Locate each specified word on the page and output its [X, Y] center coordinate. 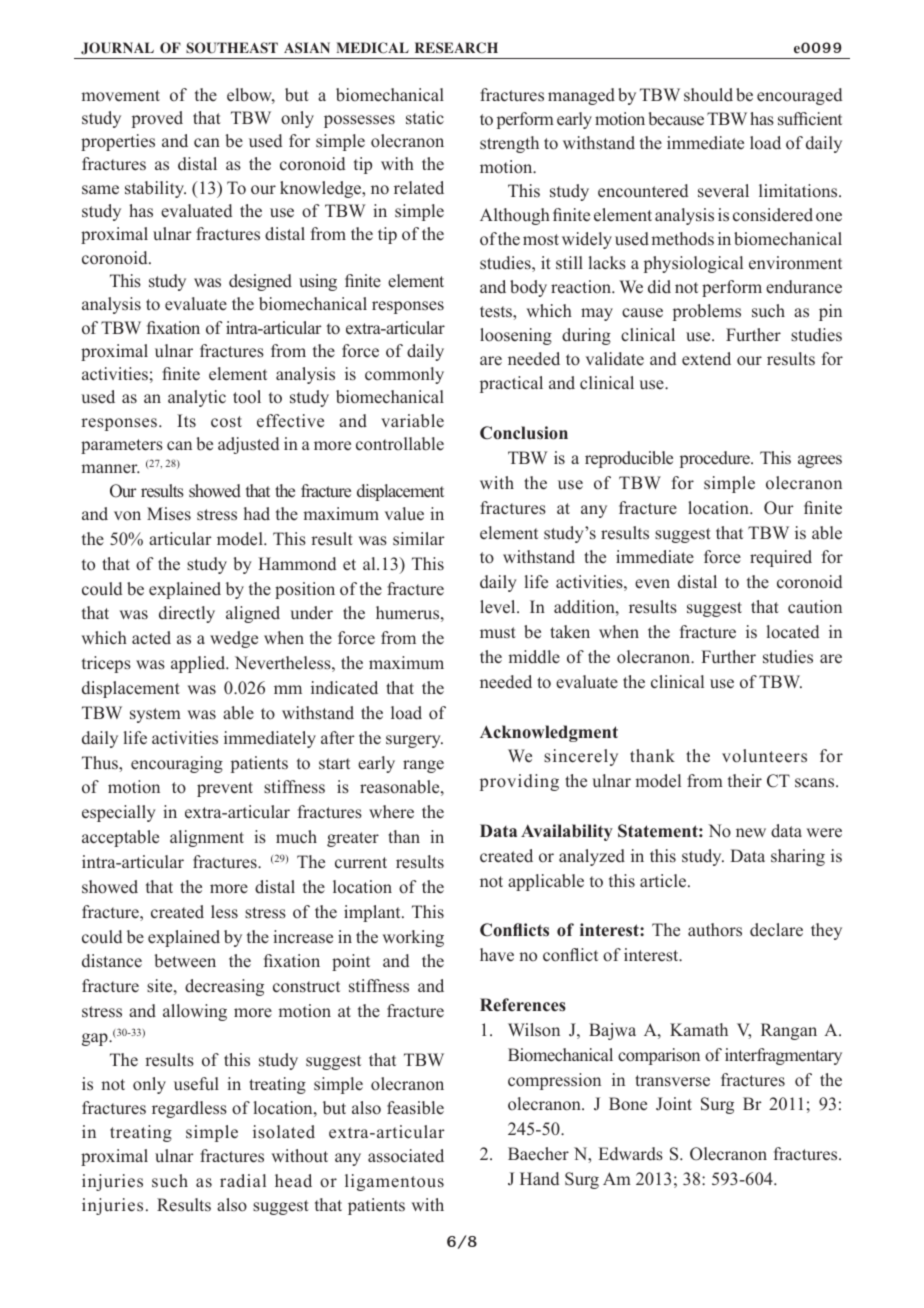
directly [187, 614]
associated [406, 1156]
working [413, 938]
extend [706, 359]
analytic [197, 398]
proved [157, 119]
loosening [516, 336]
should [708, 95]
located [793, 632]
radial [243, 1180]
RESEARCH [456, 48]
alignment [207, 838]
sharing [798, 857]
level [499, 607]
